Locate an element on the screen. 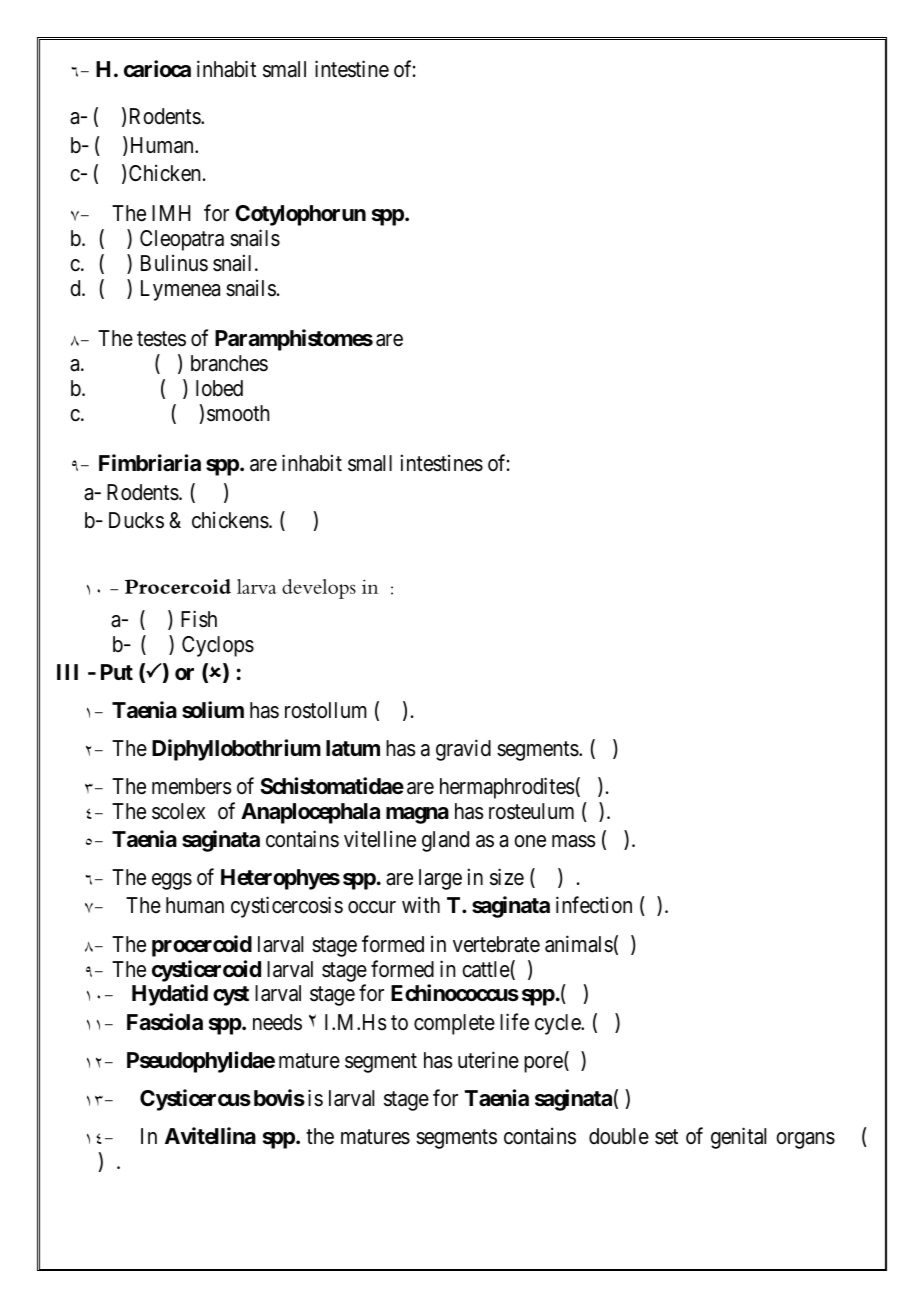 This screenshot has height=1308, width=924. lobed is located at coordinates (219, 388).
